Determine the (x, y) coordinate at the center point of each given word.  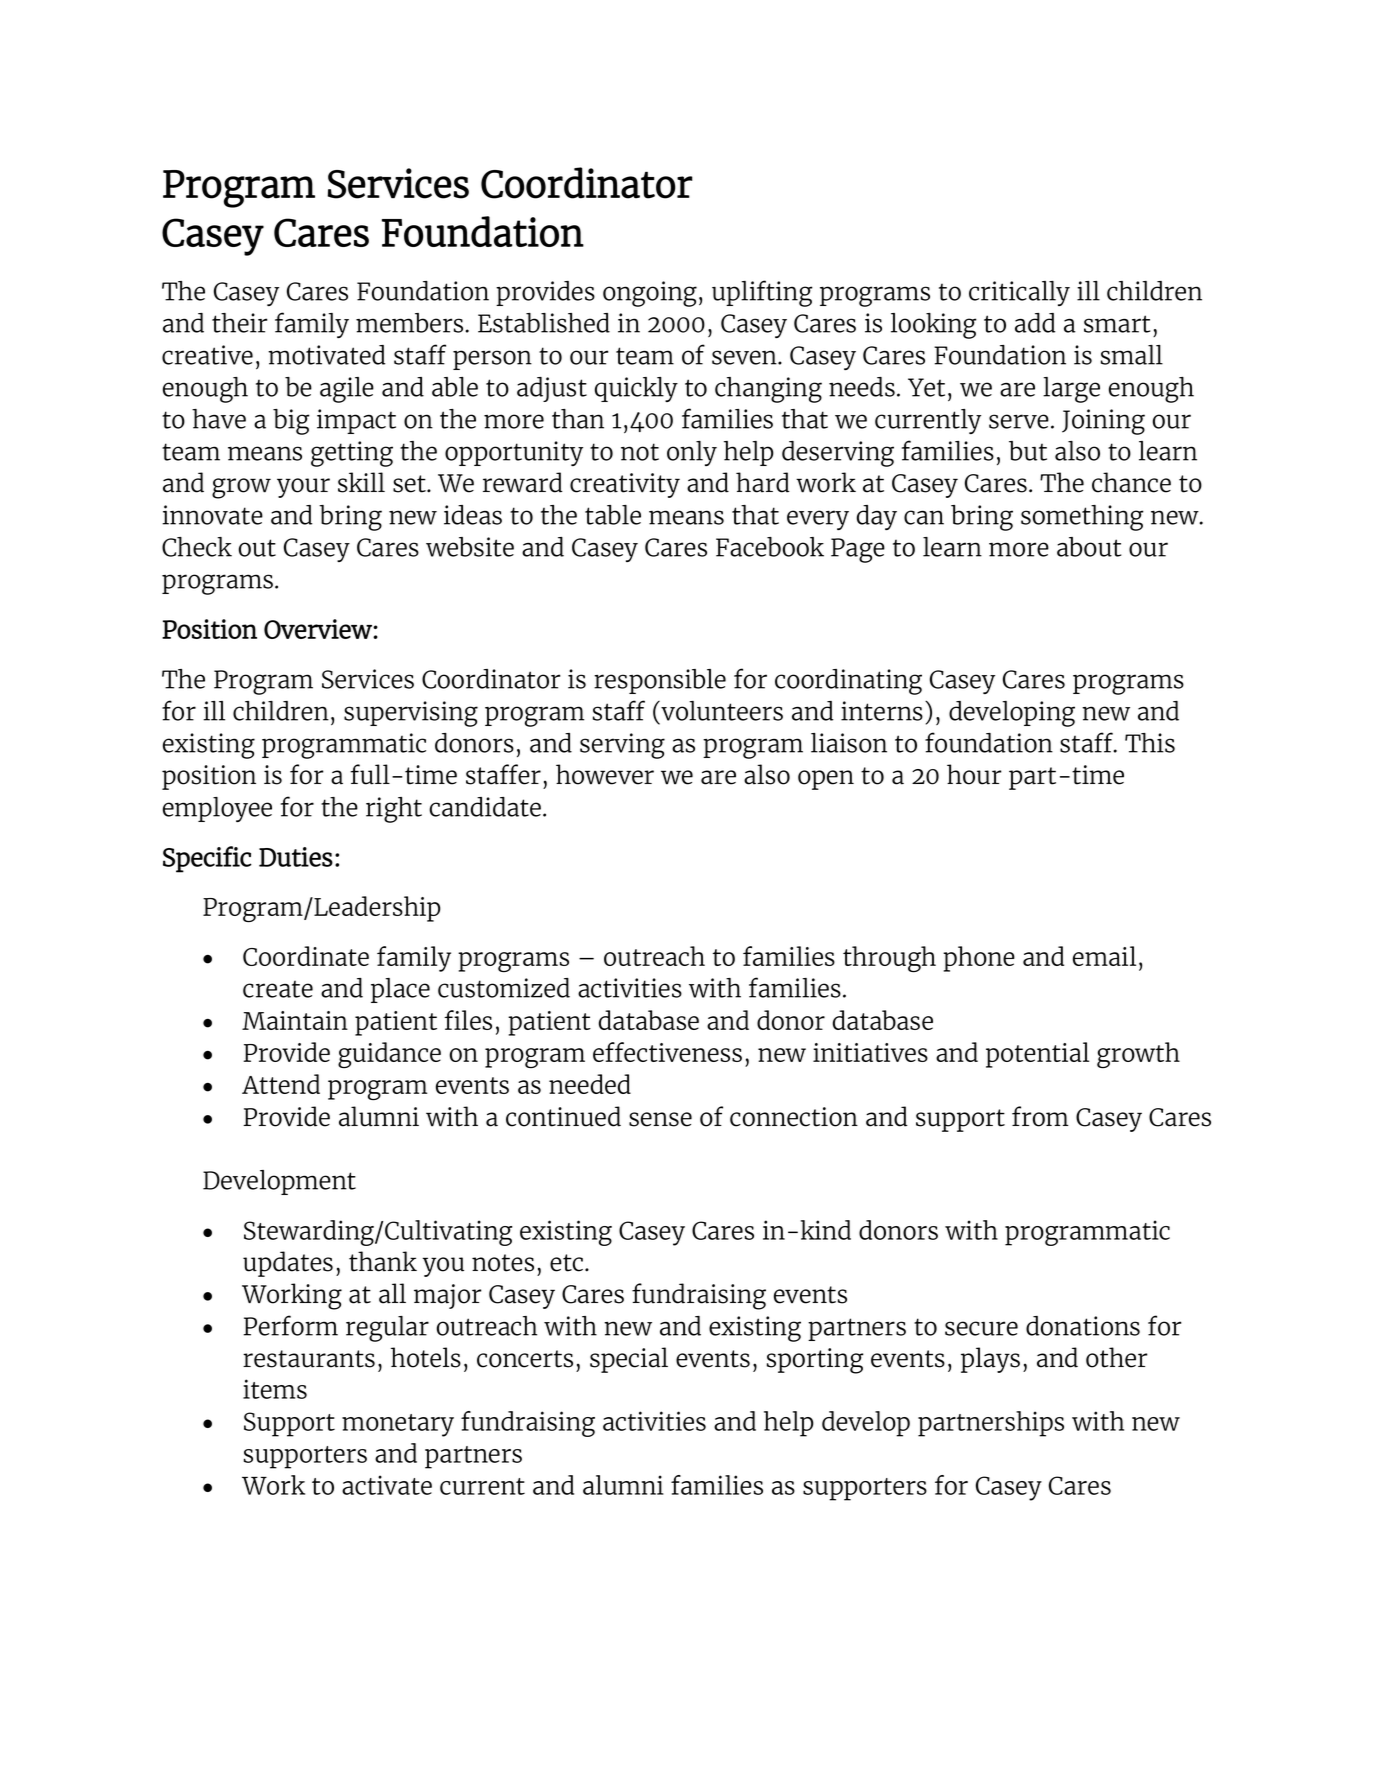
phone (979, 959)
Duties (296, 857)
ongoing (650, 294)
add (1035, 323)
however (605, 774)
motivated (326, 355)
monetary (398, 1425)
